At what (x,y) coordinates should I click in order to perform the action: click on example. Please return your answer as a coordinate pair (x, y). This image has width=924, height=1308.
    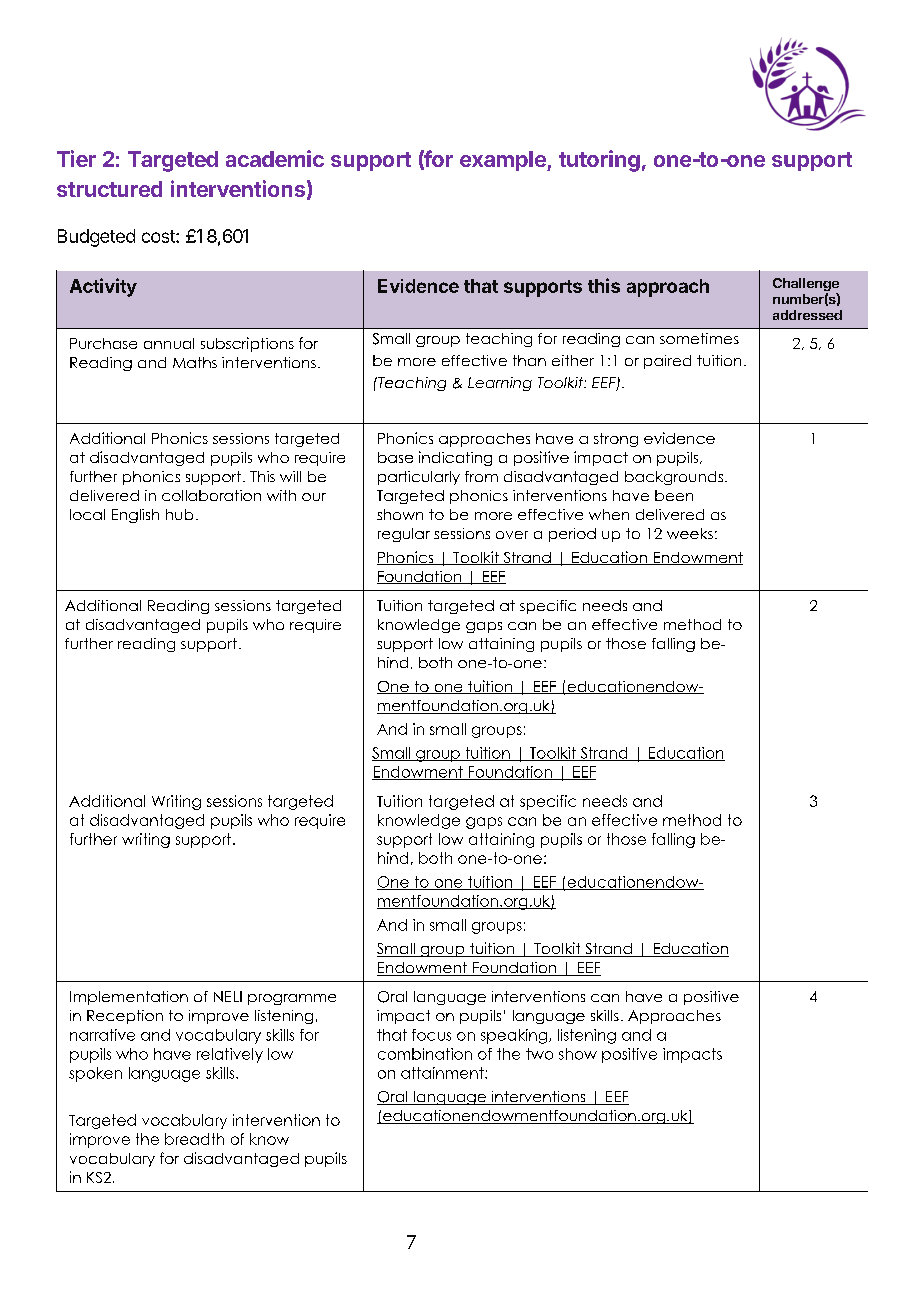
    Looking at the image, I should click on (504, 161).
